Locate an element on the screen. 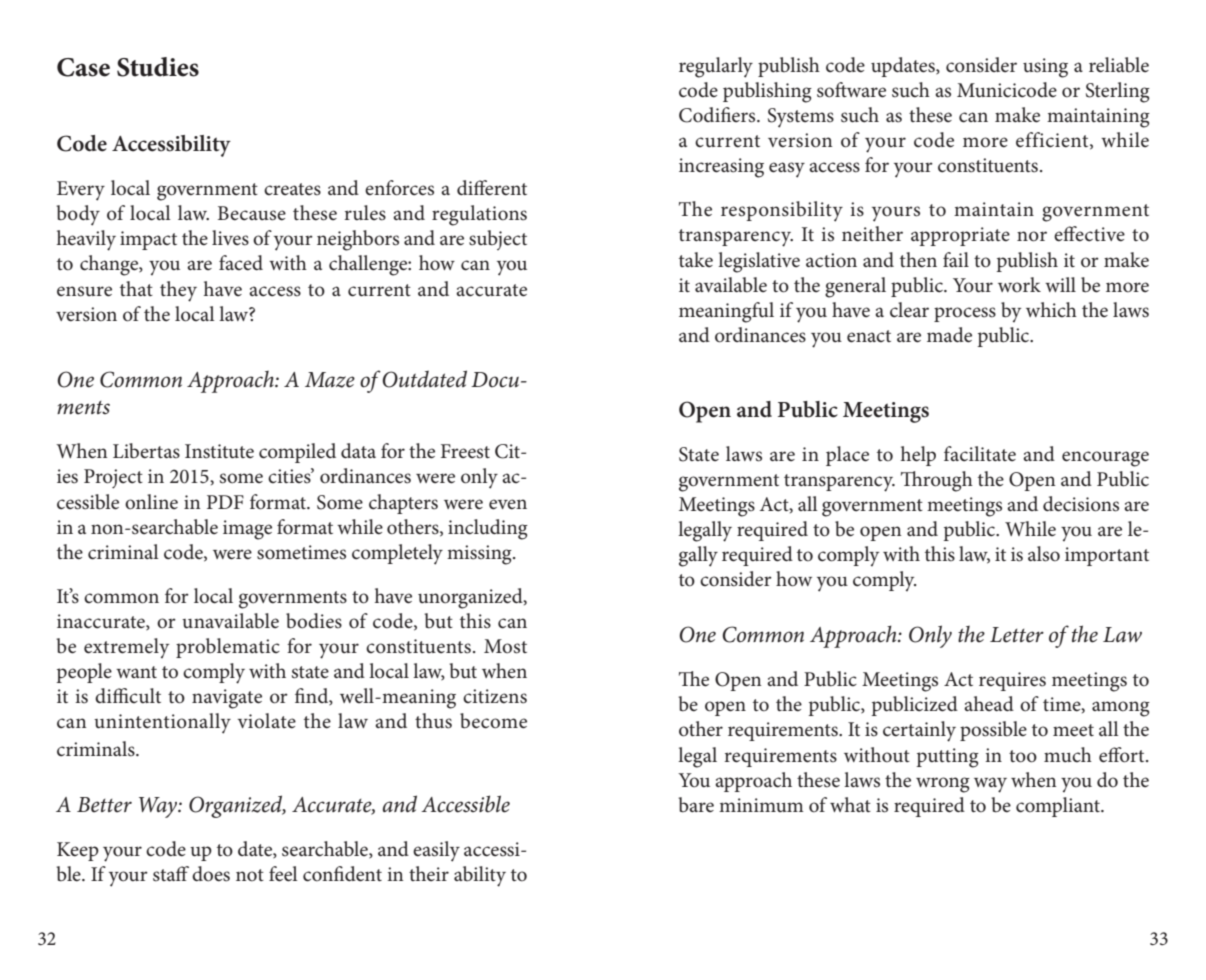 The image size is (1206, 980). using is located at coordinates (1045, 68).
